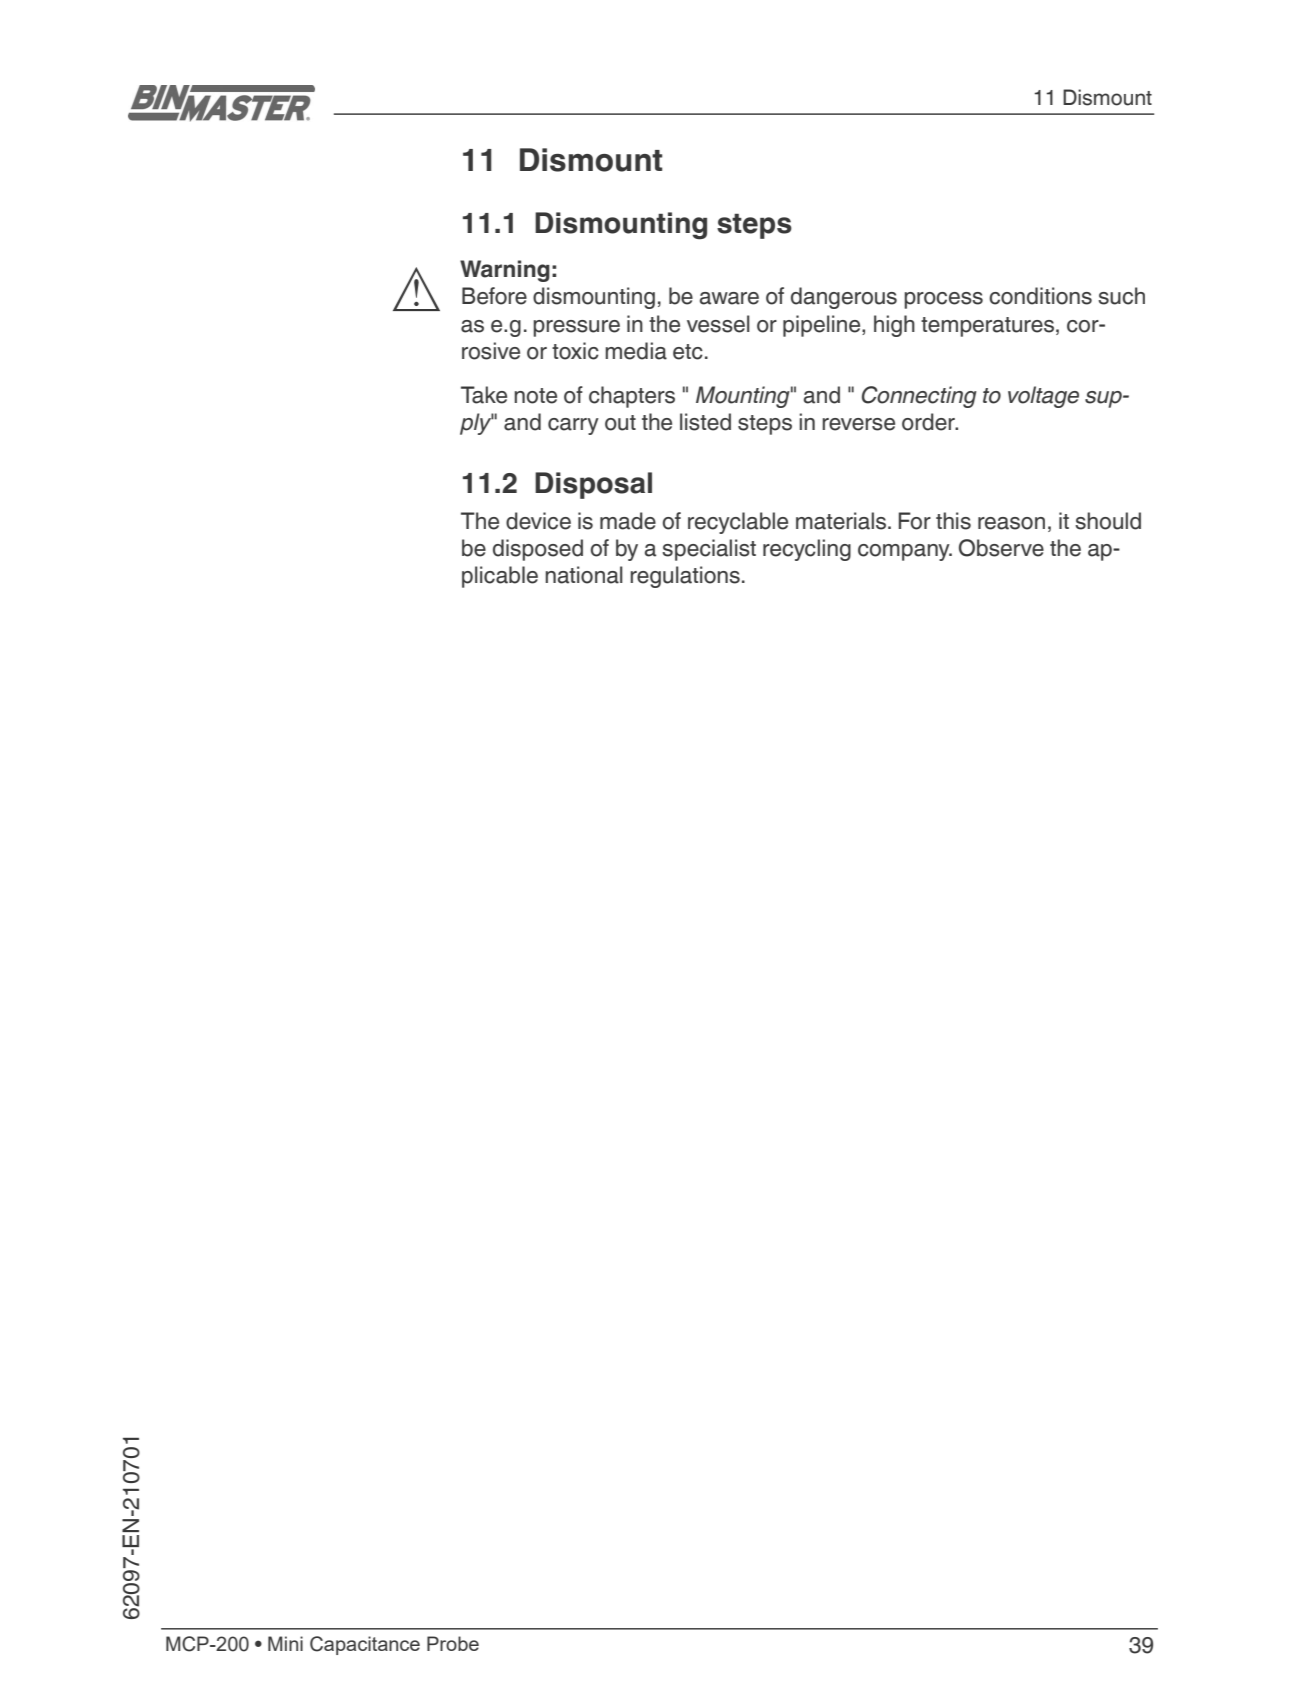  Describe the element at coordinates (1011, 523) in the image. I see `reason` at that location.
